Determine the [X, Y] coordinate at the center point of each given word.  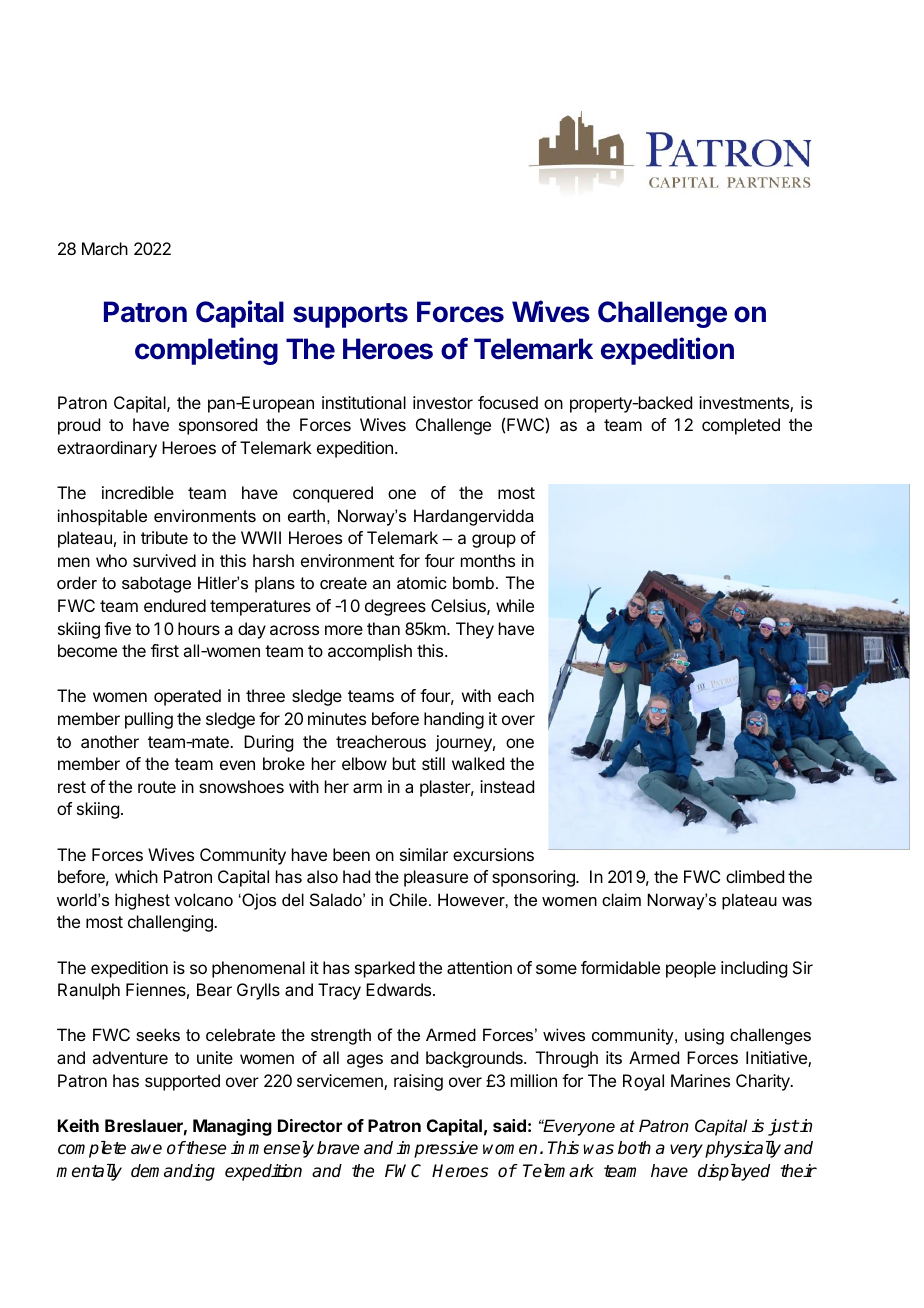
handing [454, 720]
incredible [138, 492]
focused [508, 402]
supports [350, 315]
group [494, 541]
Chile [408, 899]
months [488, 560]
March [105, 248]
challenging [171, 923]
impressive [437, 1149]
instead [507, 786]
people [691, 969]
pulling [149, 720]
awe [146, 1149]
